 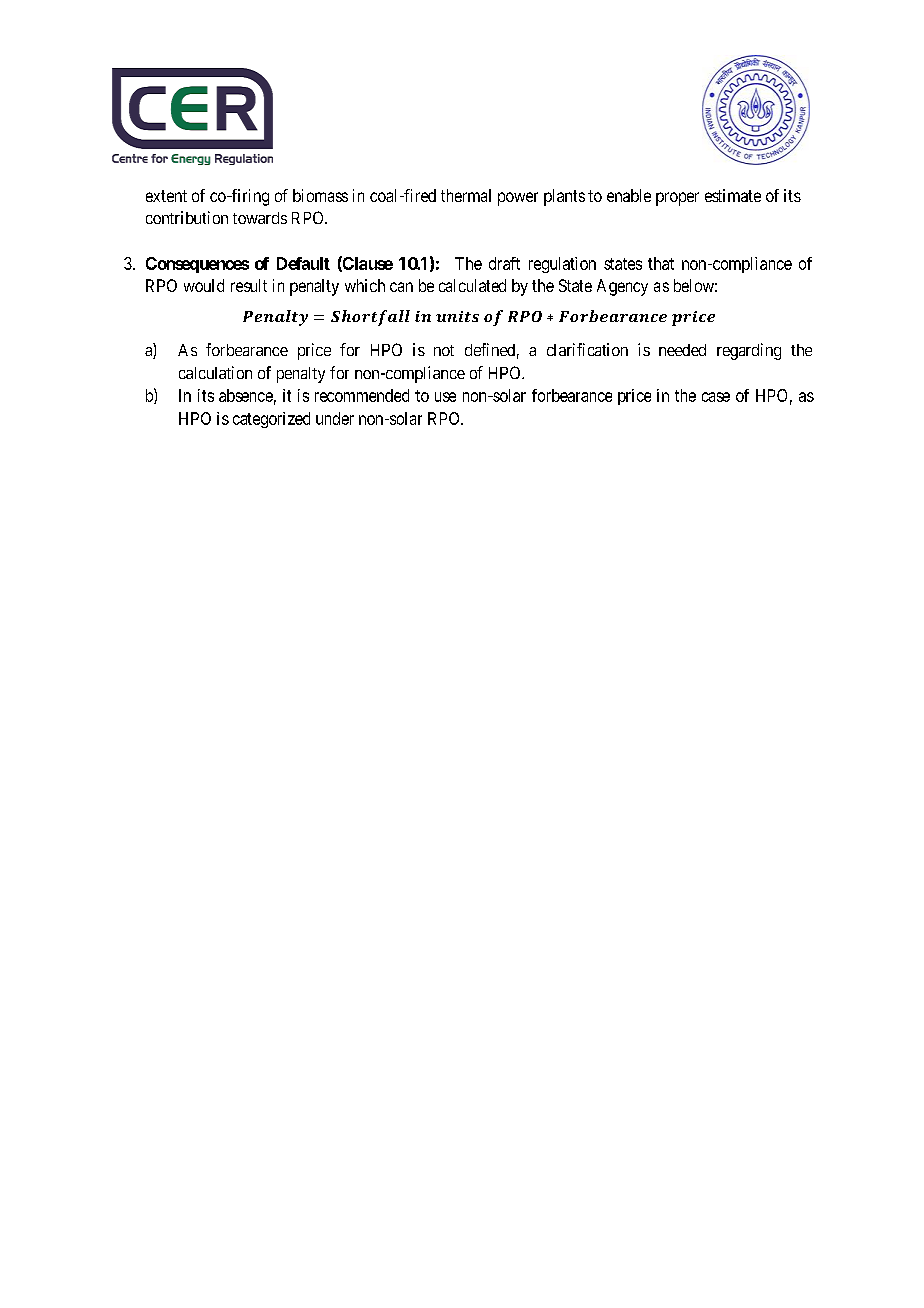 I want to click on Default, so click(x=303, y=263).
